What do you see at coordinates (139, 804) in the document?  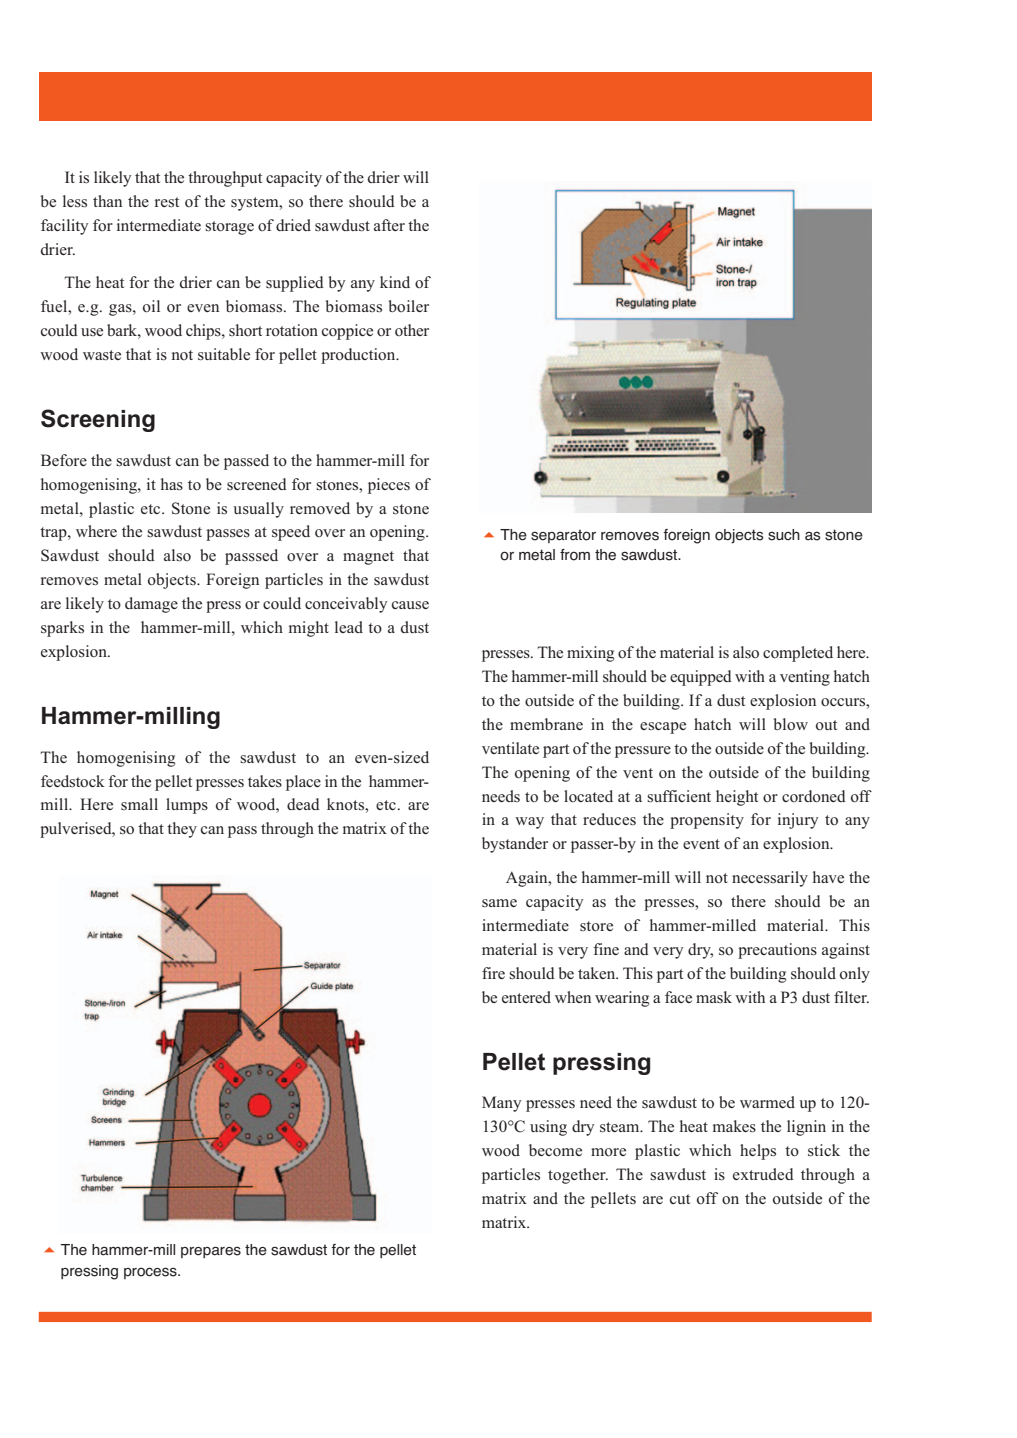 I see `small` at bounding box center [139, 804].
